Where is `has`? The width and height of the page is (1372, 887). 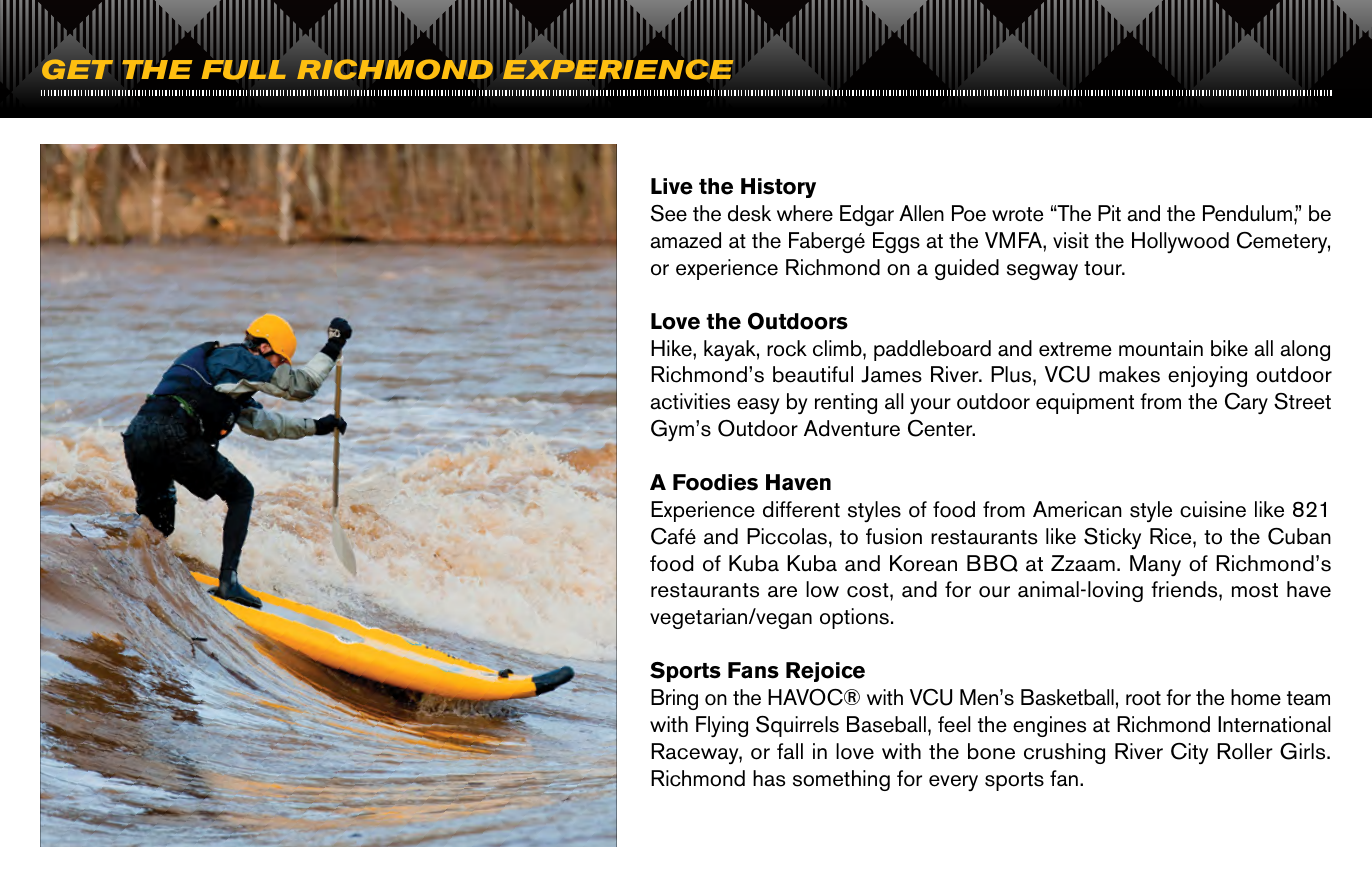 has is located at coordinates (769, 778).
